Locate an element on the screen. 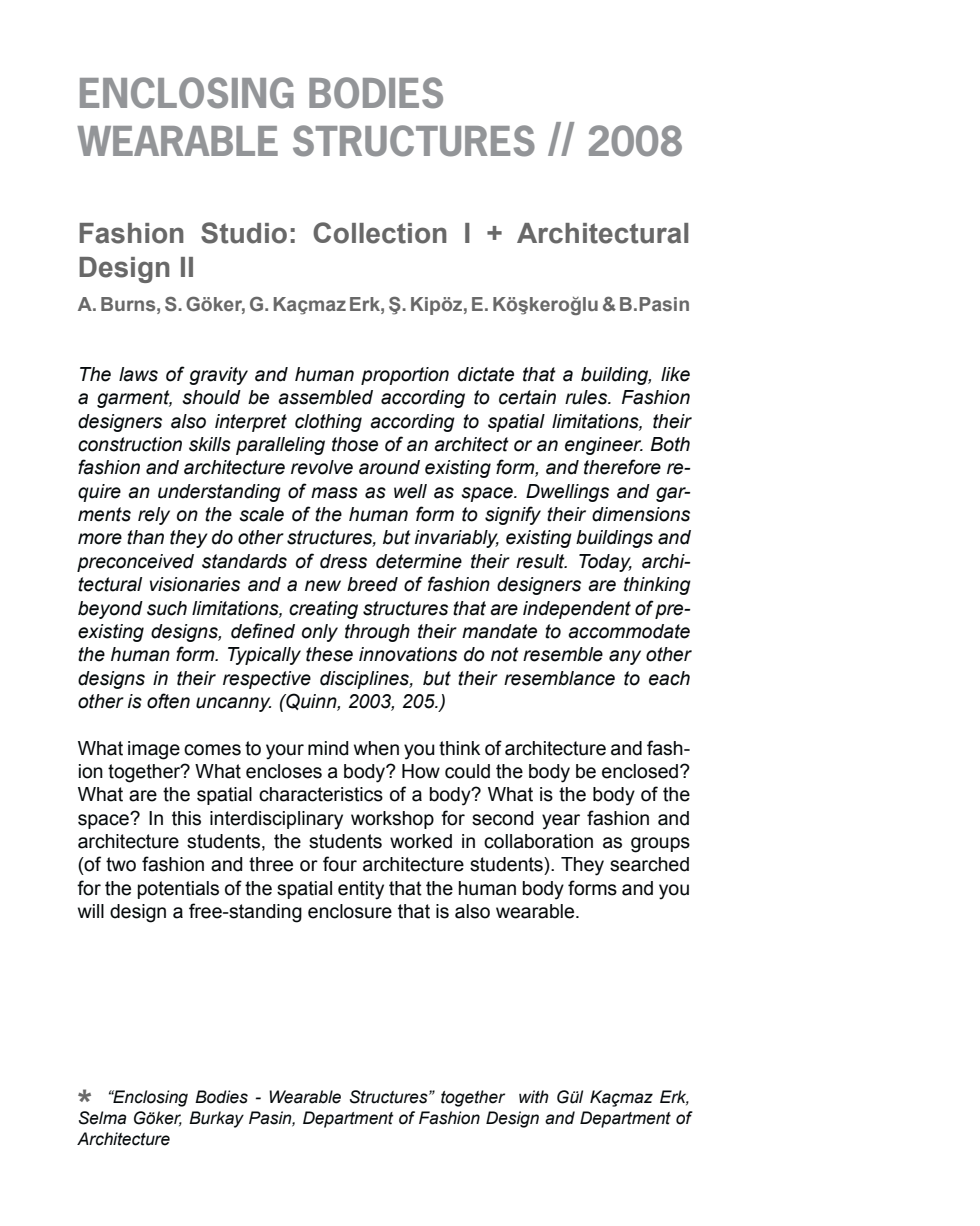 The height and width of the screenshot is (1226, 980). Collection is located at coordinates (380, 233).
